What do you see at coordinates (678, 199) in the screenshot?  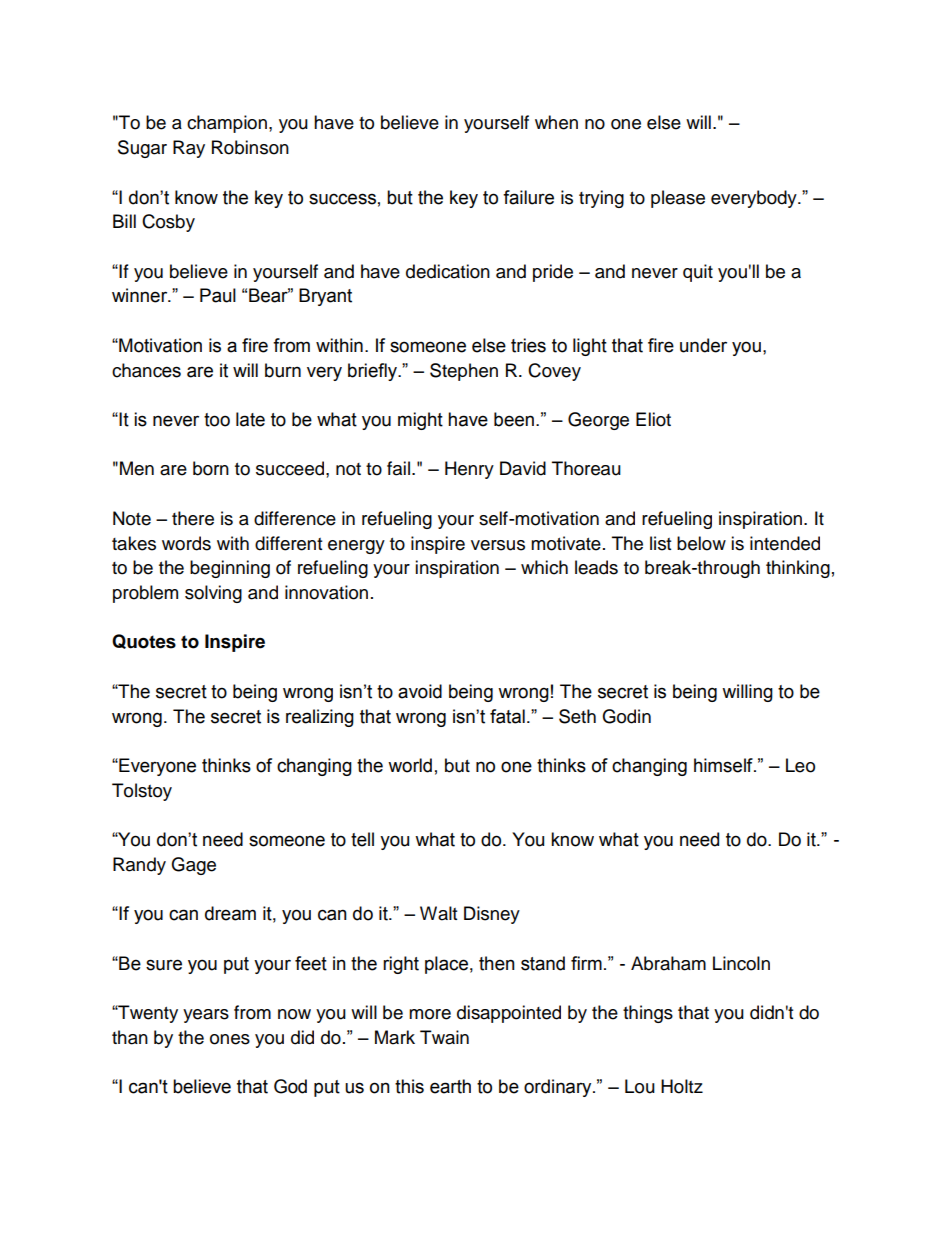 I see `please` at bounding box center [678, 199].
